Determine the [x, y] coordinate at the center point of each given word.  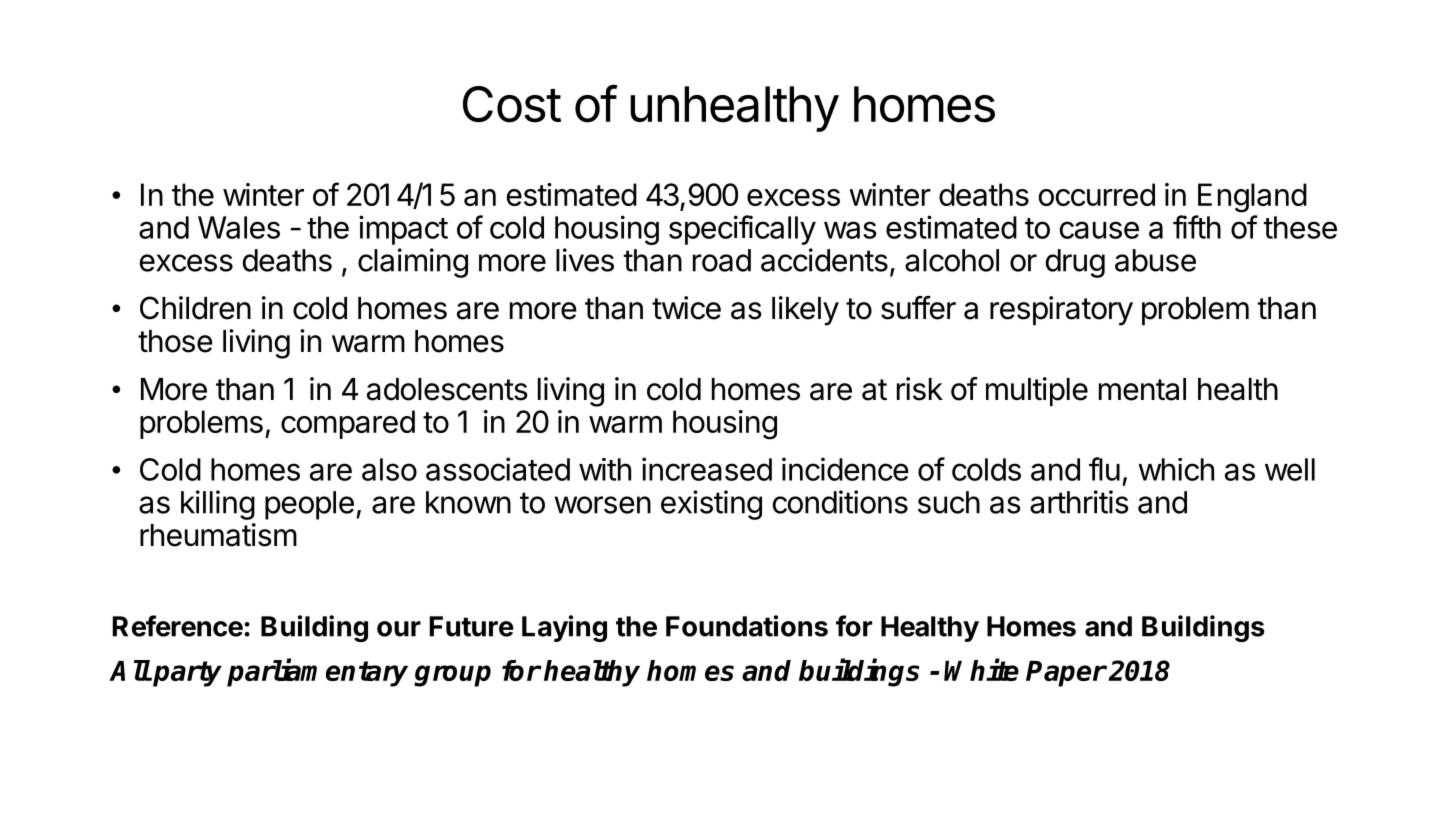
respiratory [1061, 311]
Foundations [747, 626]
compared [348, 424]
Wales [239, 227]
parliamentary [317, 673]
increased [707, 469]
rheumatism [218, 535]
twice [686, 308]
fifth [1197, 227]
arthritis [1079, 502]
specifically [742, 230]
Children [195, 308]
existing [711, 505]
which [1176, 469]
